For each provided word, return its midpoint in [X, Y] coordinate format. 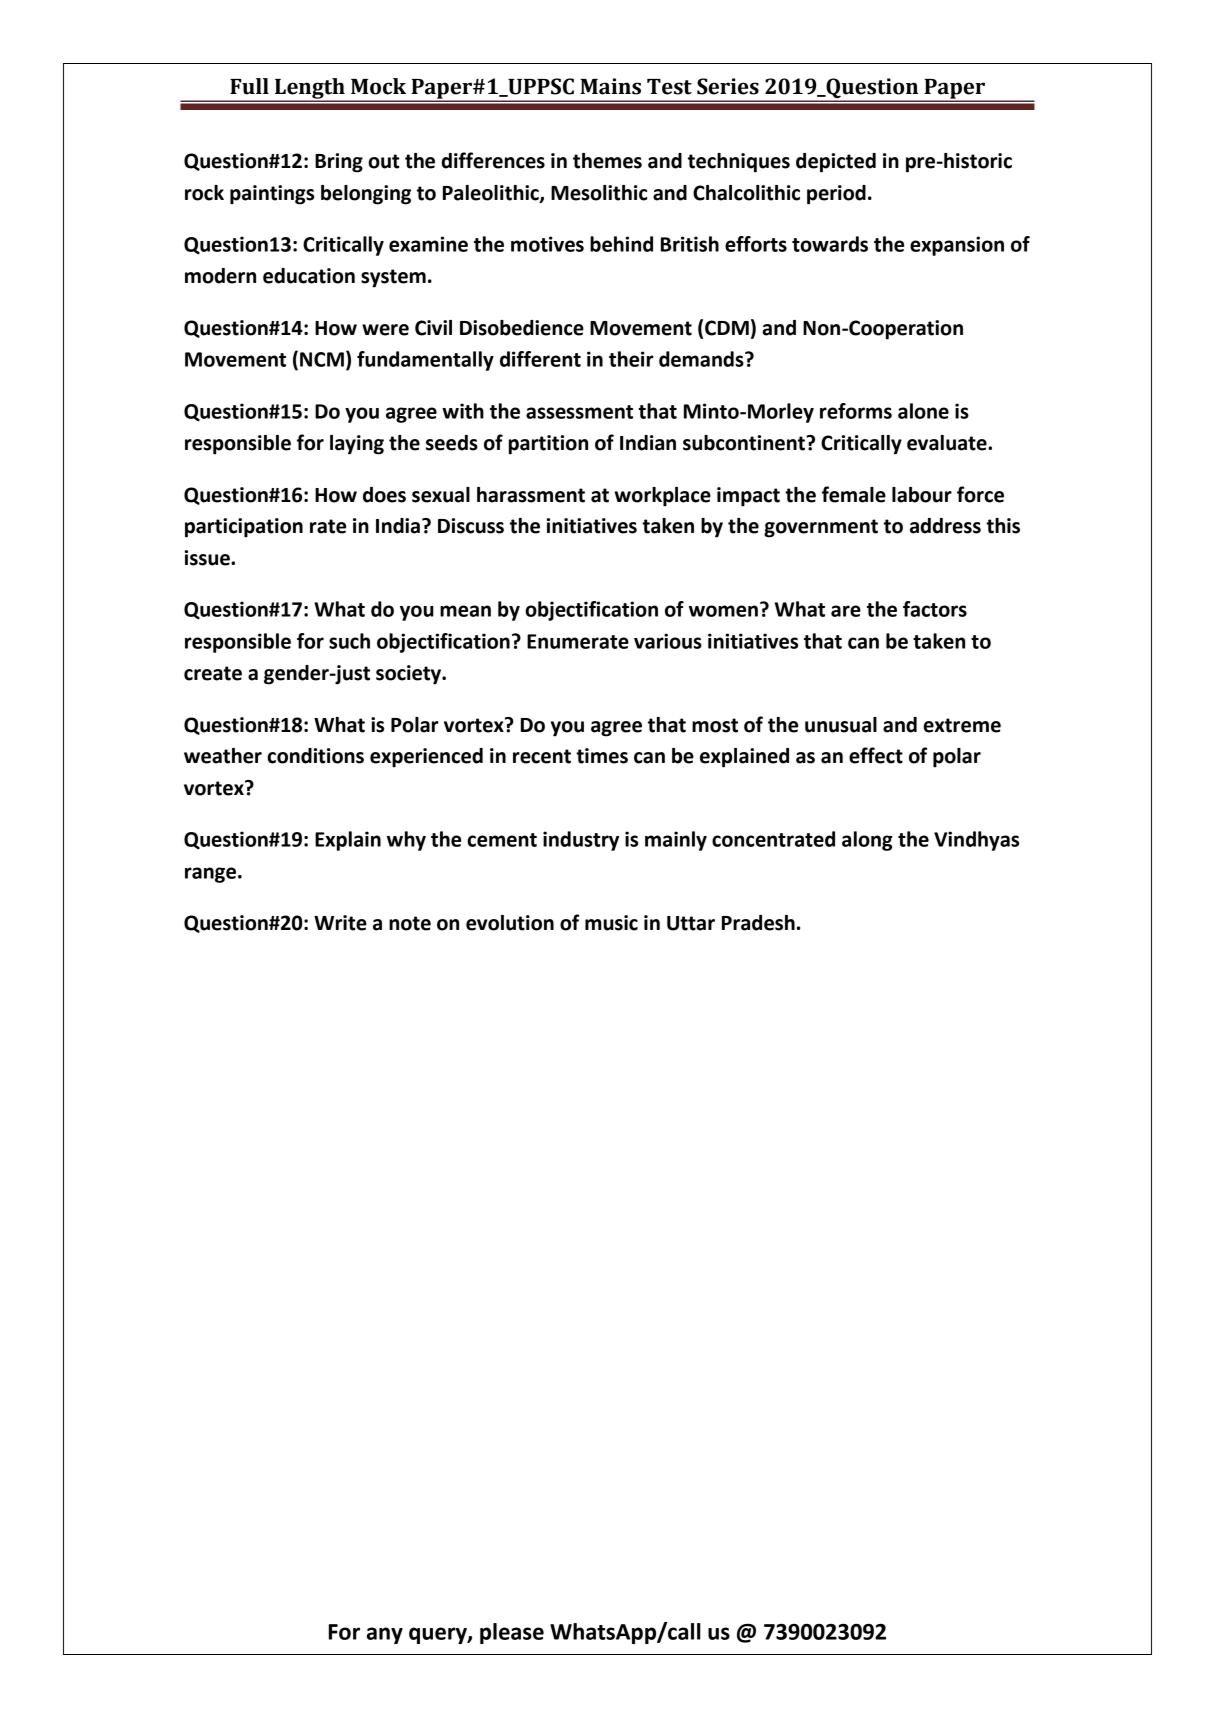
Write [340, 923]
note [410, 923]
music [611, 923]
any [385, 1635]
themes [607, 161]
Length [310, 89]
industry [581, 841]
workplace [662, 497]
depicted [836, 163]
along [867, 841]
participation [244, 528]
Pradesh [758, 923]
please [512, 1633]
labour [922, 495]
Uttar [691, 923]
